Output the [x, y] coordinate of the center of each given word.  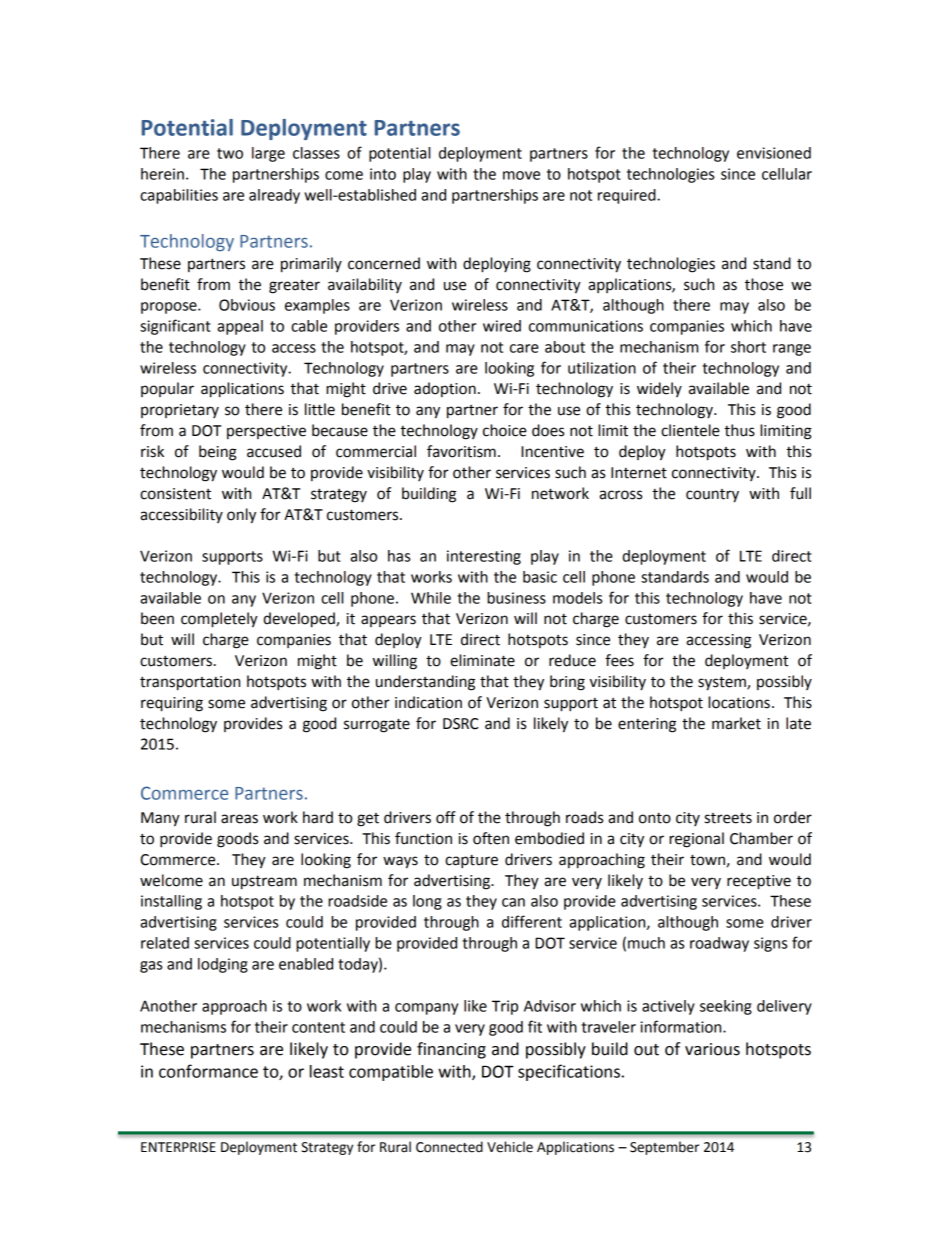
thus [739, 430]
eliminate [482, 660]
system [723, 683]
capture [471, 861]
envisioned [774, 153]
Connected [449, 1147]
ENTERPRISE [178, 1147]
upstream [264, 882]
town [707, 860]
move [521, 175]
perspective [266, 432]
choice [505, 430]
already [274, 196]
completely [219, 620]
